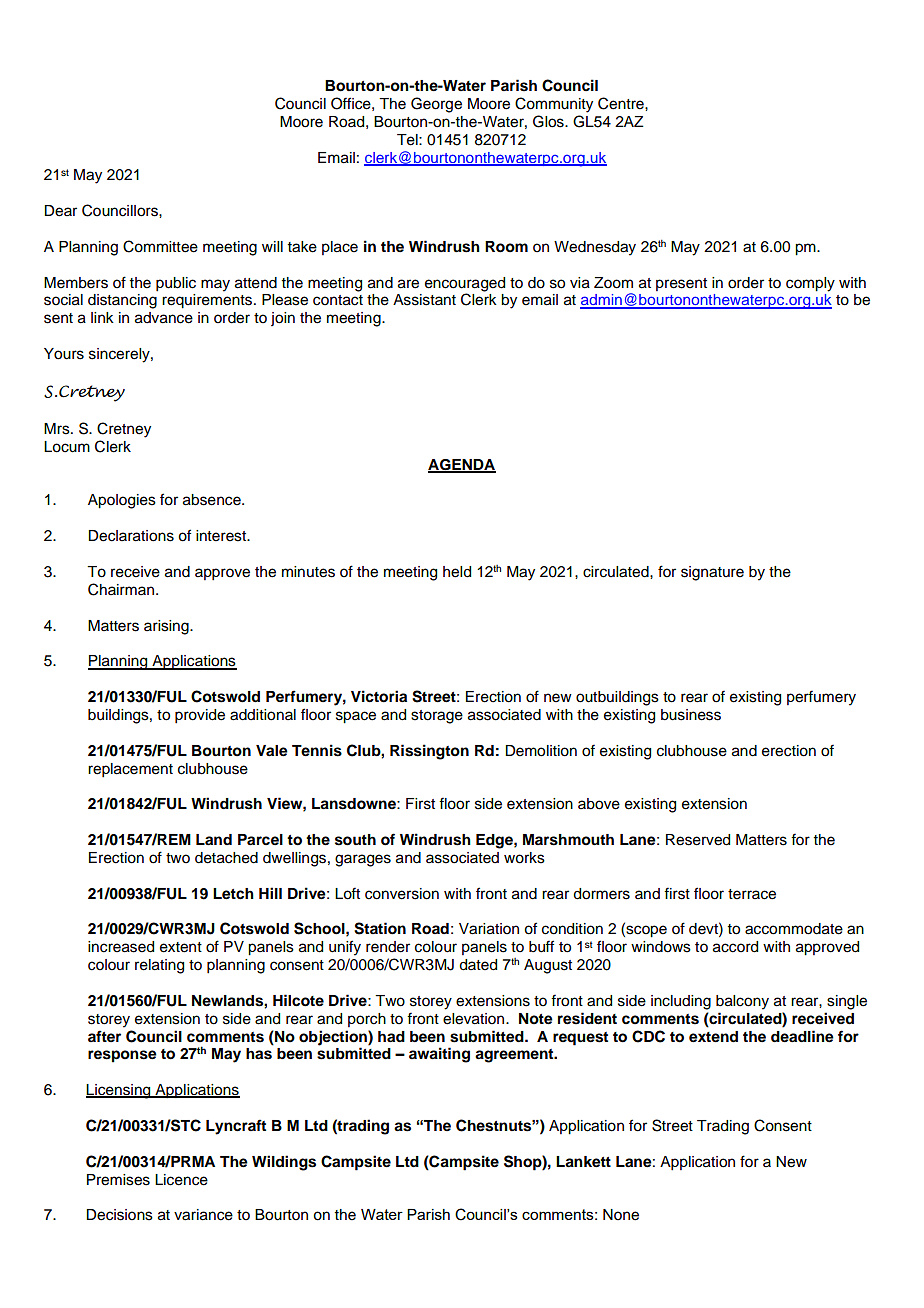 This screenshot has height=1308, width=924. Describe the element at coordinates (181, 1180) in the screenshot. I see `Licence` at that location.
